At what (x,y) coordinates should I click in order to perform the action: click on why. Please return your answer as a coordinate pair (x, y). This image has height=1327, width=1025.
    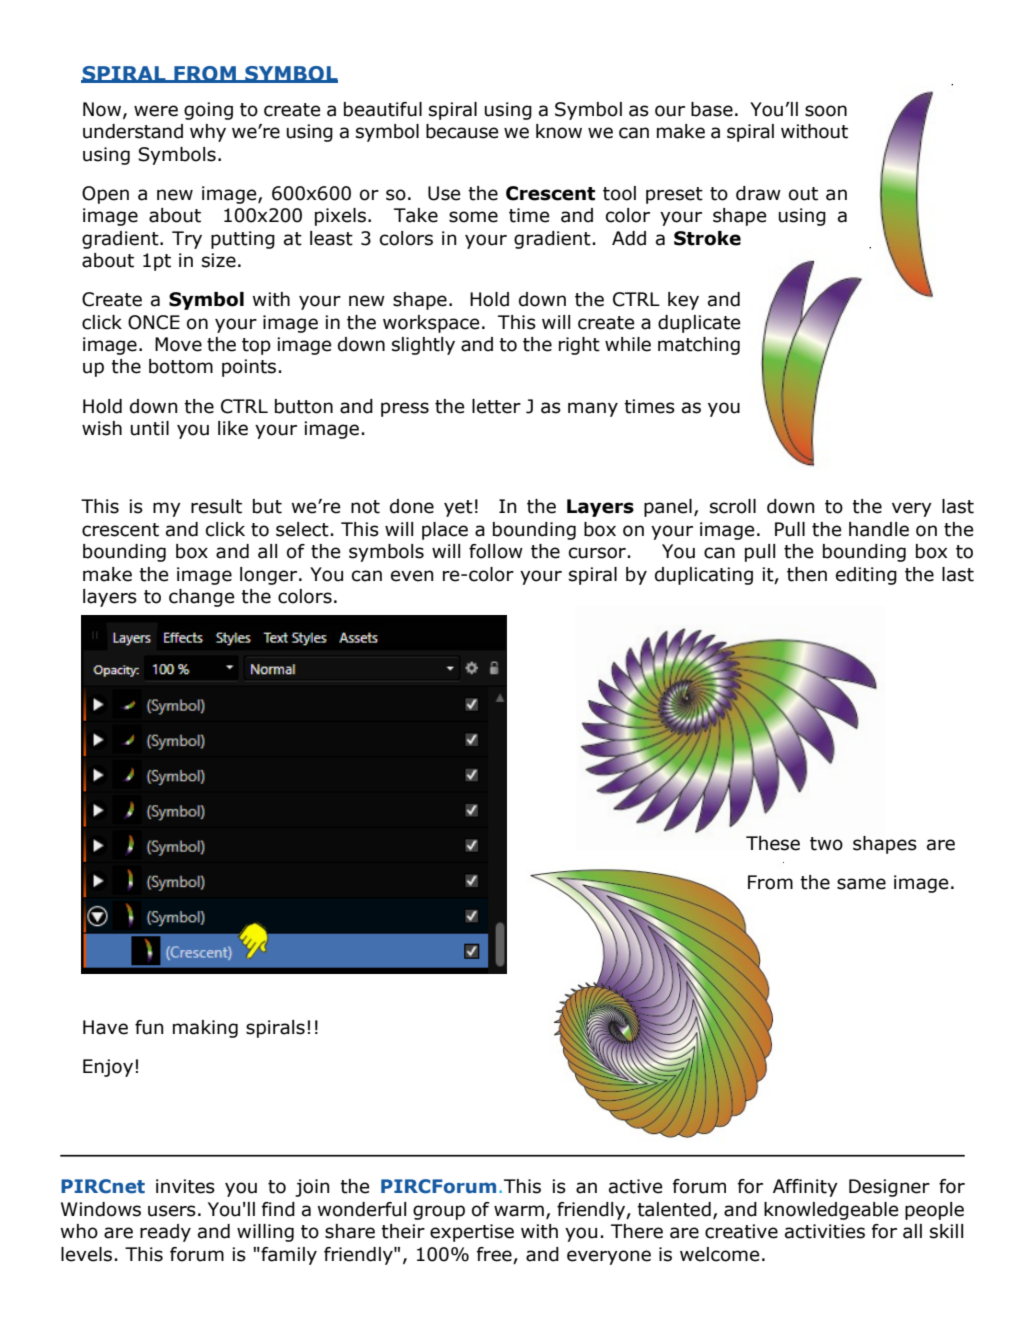
    Looking at the image, I should click on (208, 133).
